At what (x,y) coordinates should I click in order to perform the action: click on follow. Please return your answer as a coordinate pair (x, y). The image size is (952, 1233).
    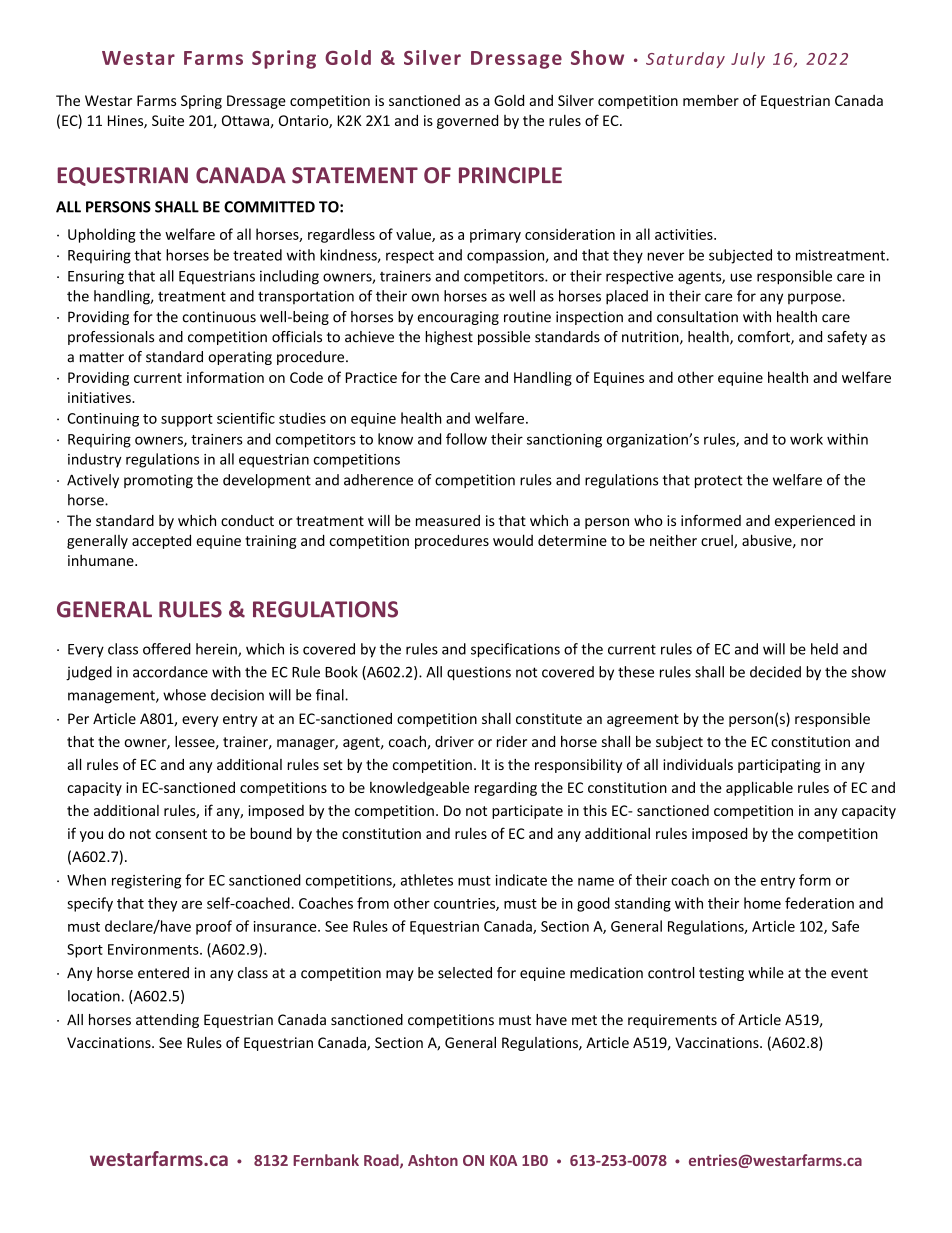
    Looking at the image, I should click on (466, 439).
